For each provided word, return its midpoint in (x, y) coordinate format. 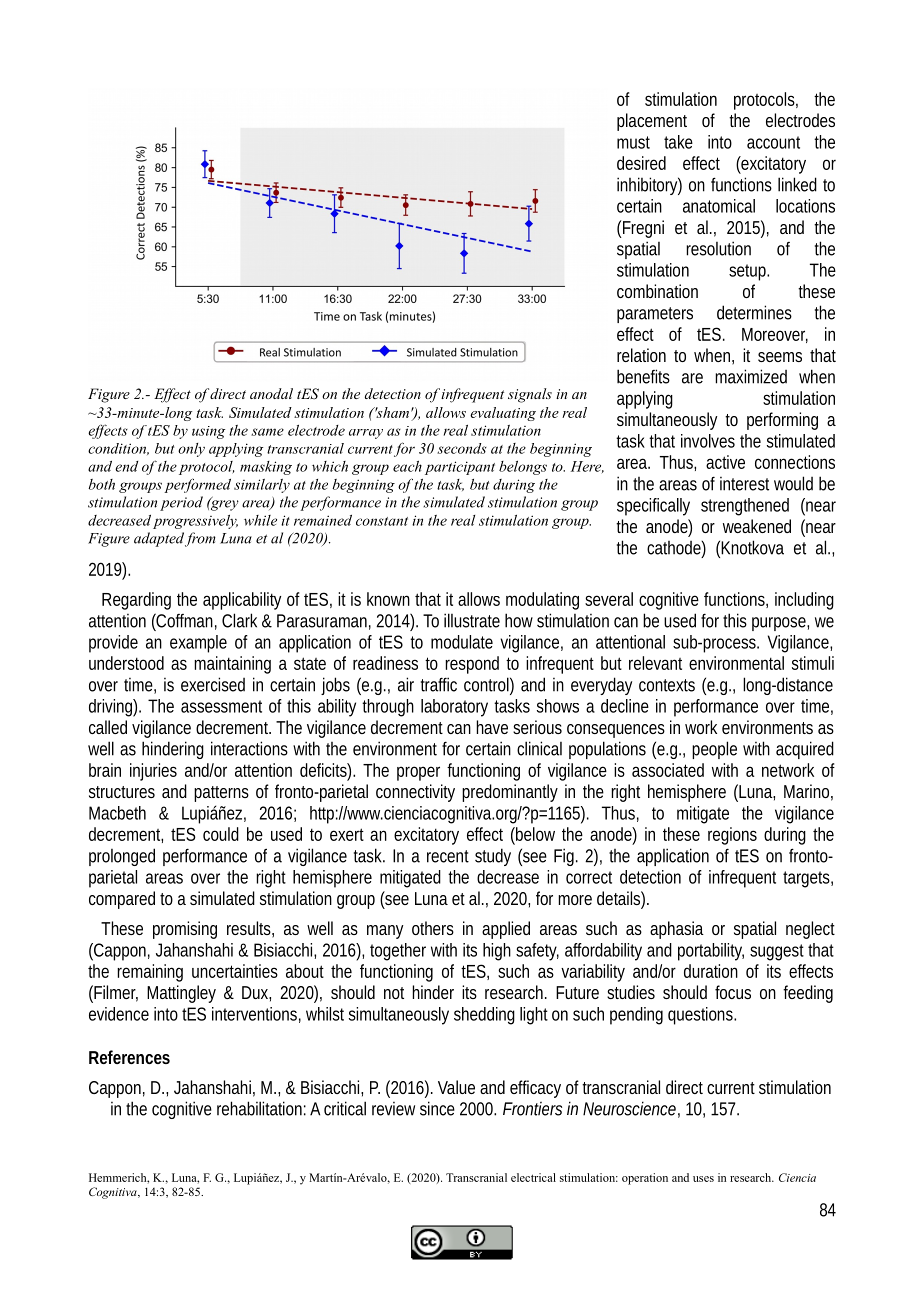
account (773, 142)
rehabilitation (259, 1108)
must (633, 142)
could (221, 834)
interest (744, 484)
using (208, 432)
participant (460, 468)
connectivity (415, 793)
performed (197, 485)
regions (732, 836)
